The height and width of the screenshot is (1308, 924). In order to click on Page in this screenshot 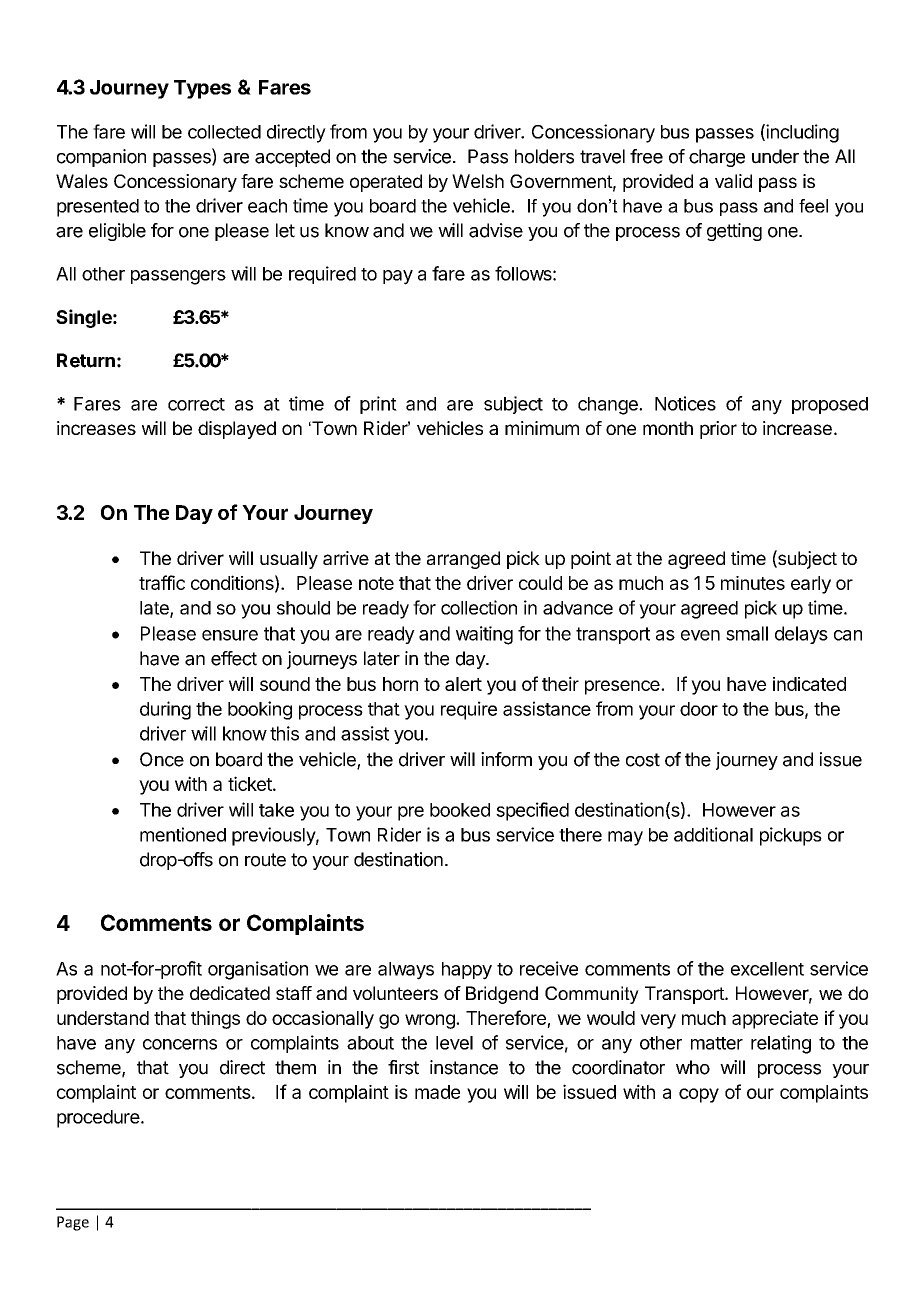, I will do `click(73, 1223)`.
